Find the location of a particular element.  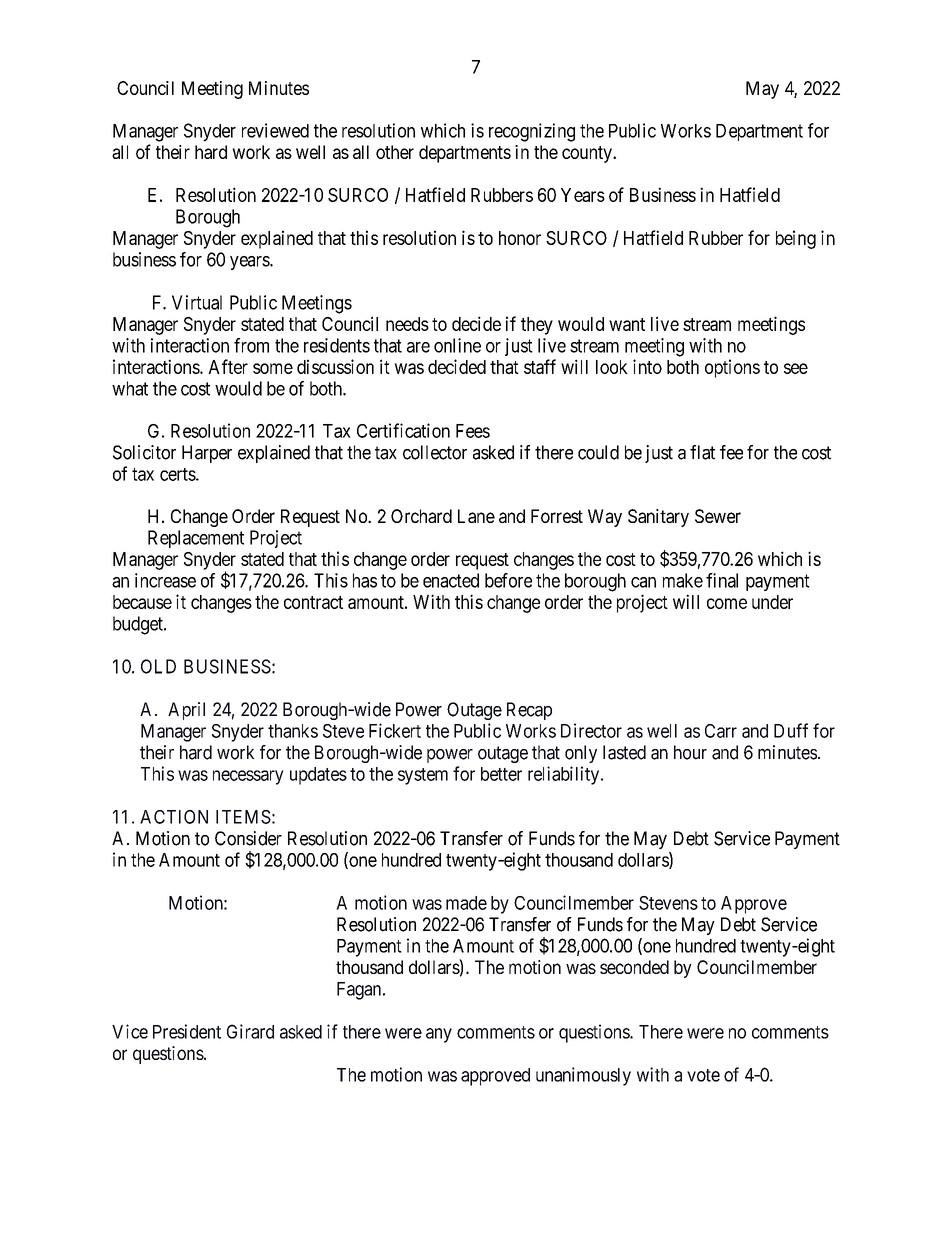

online is located at coordinates (457, 345).
